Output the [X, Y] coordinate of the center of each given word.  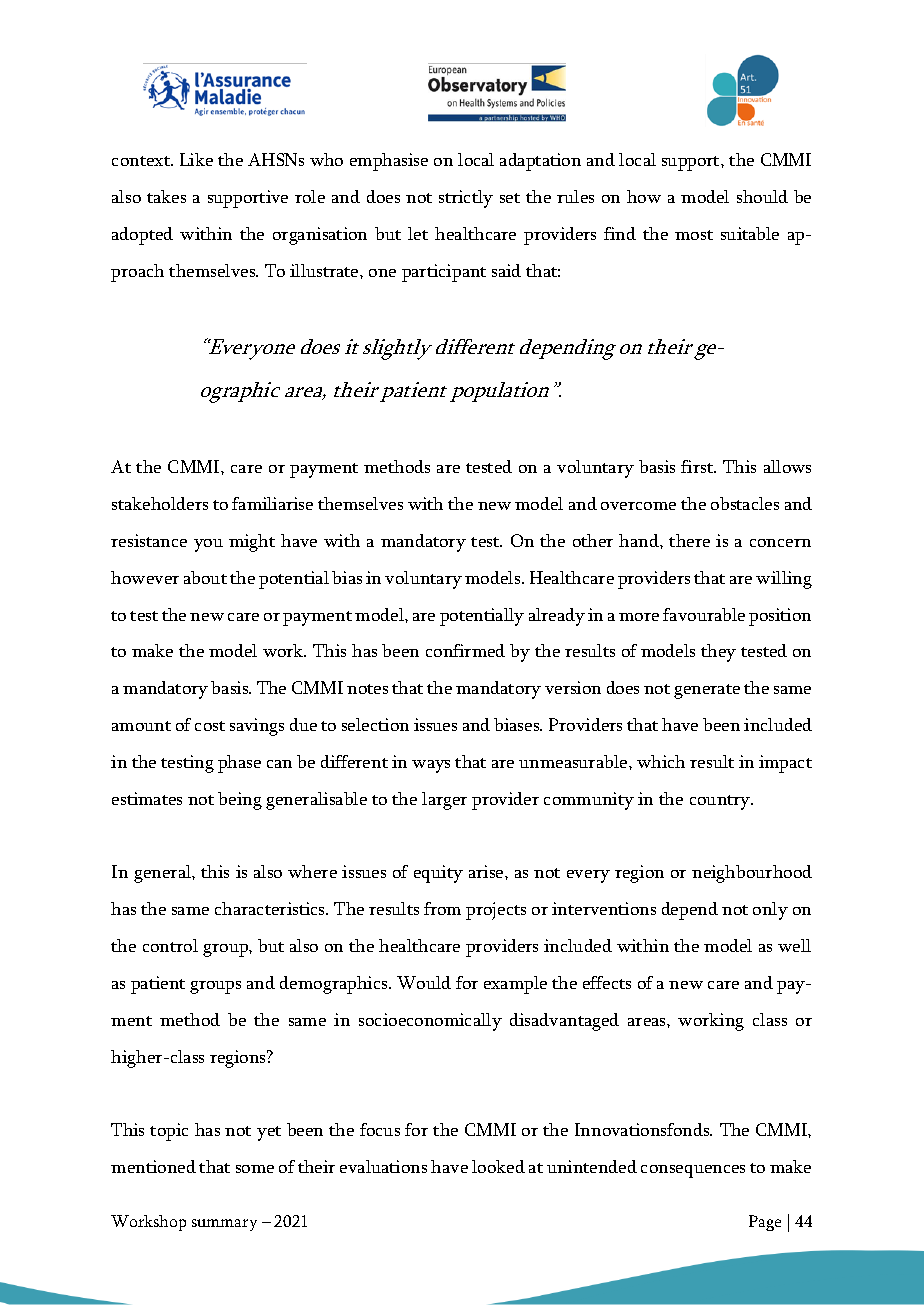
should [762, 196]
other [593, 540]
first [698, 466]
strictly [466, 199]
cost [210, 726]
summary [224, 1225]
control [170, 945]
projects [496, 911]
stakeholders [160, 503]
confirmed [465, 650]
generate [707, 691]
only [770, 911]
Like [196, 159]
